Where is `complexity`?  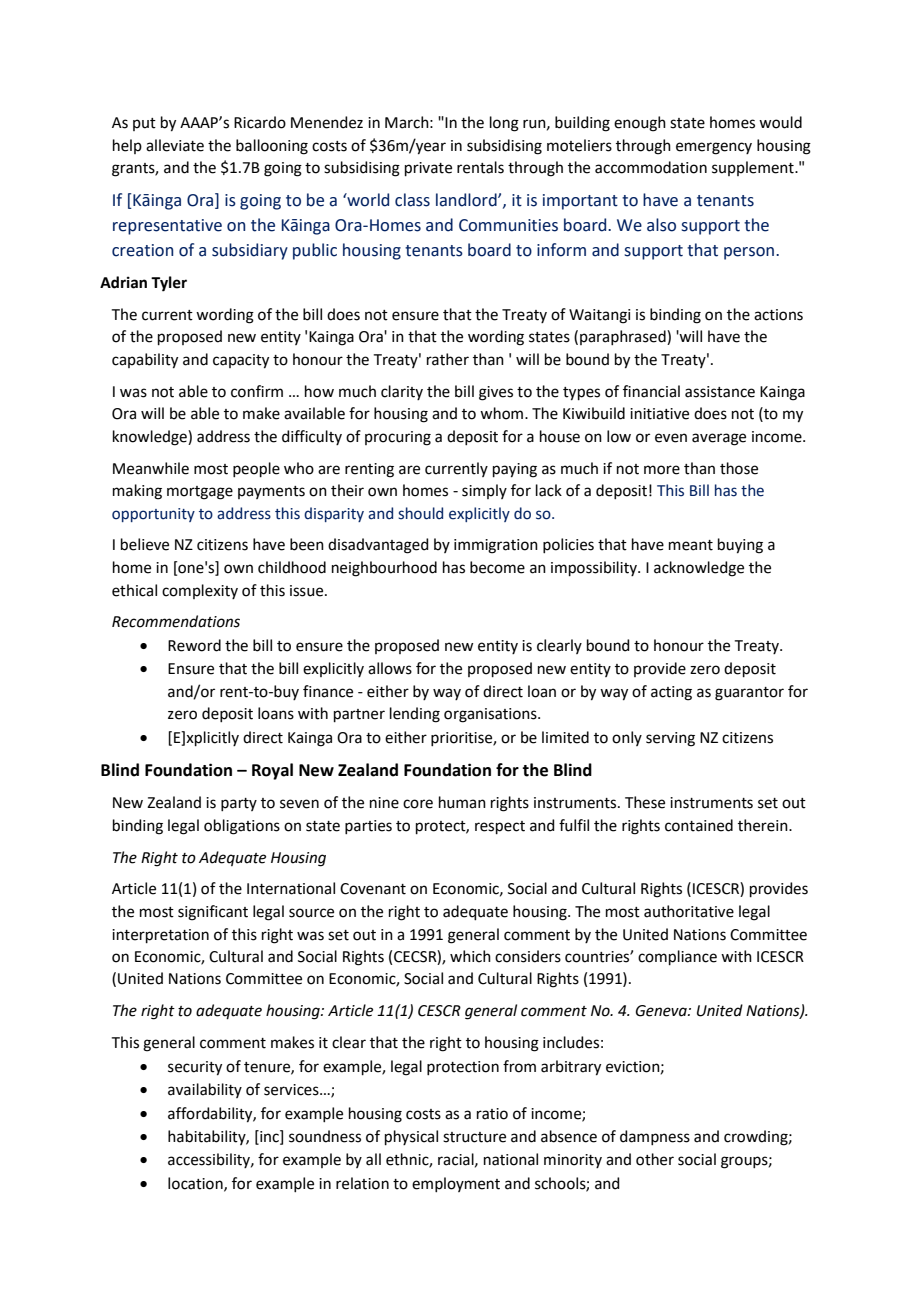
complexity is located at coordinates (200, 591).
